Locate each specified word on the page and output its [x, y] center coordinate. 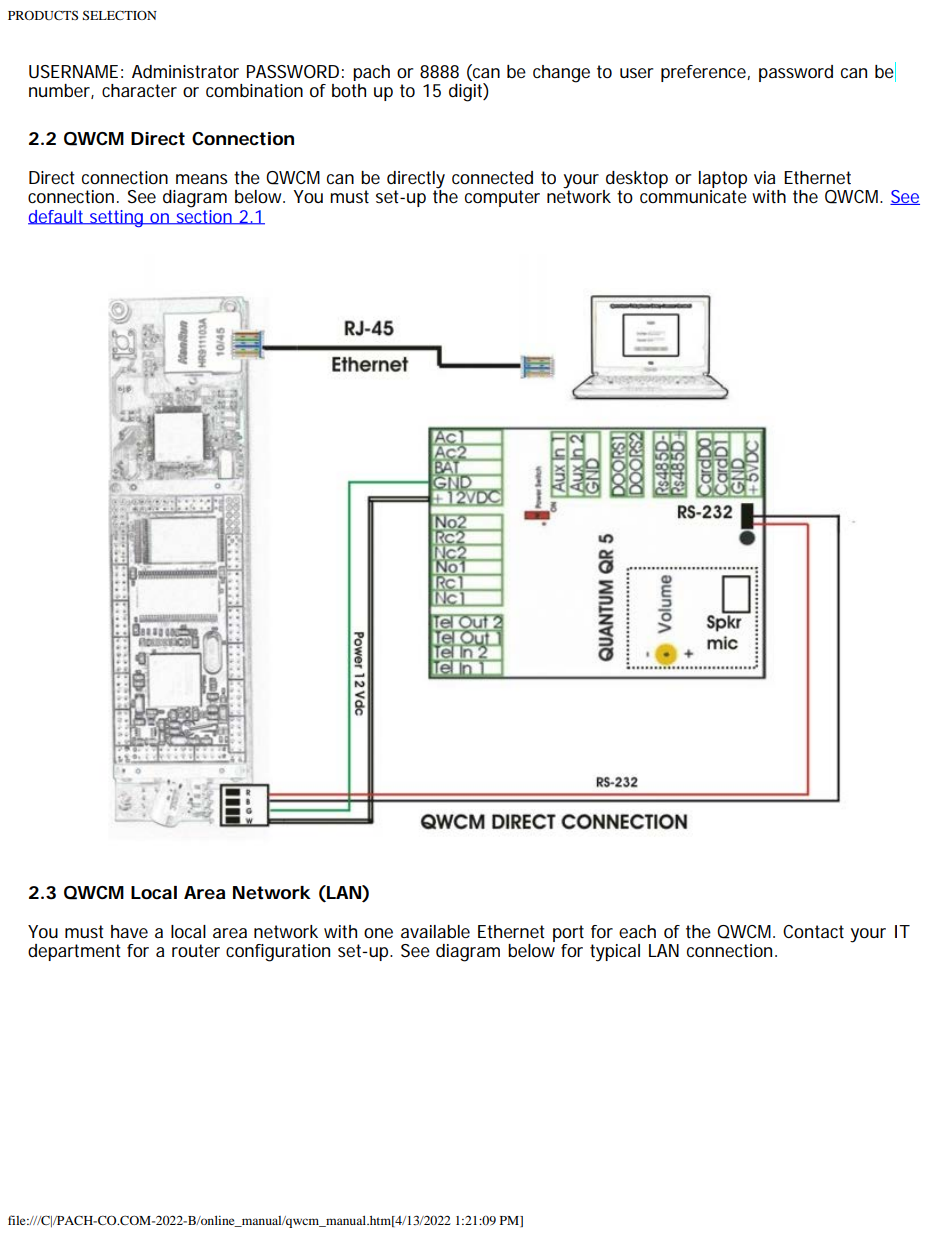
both [349, 91]
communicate [693, 196]
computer [502, 198]
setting [117, 218]
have [129, 931]
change [561, 74]
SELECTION [119, 15]
